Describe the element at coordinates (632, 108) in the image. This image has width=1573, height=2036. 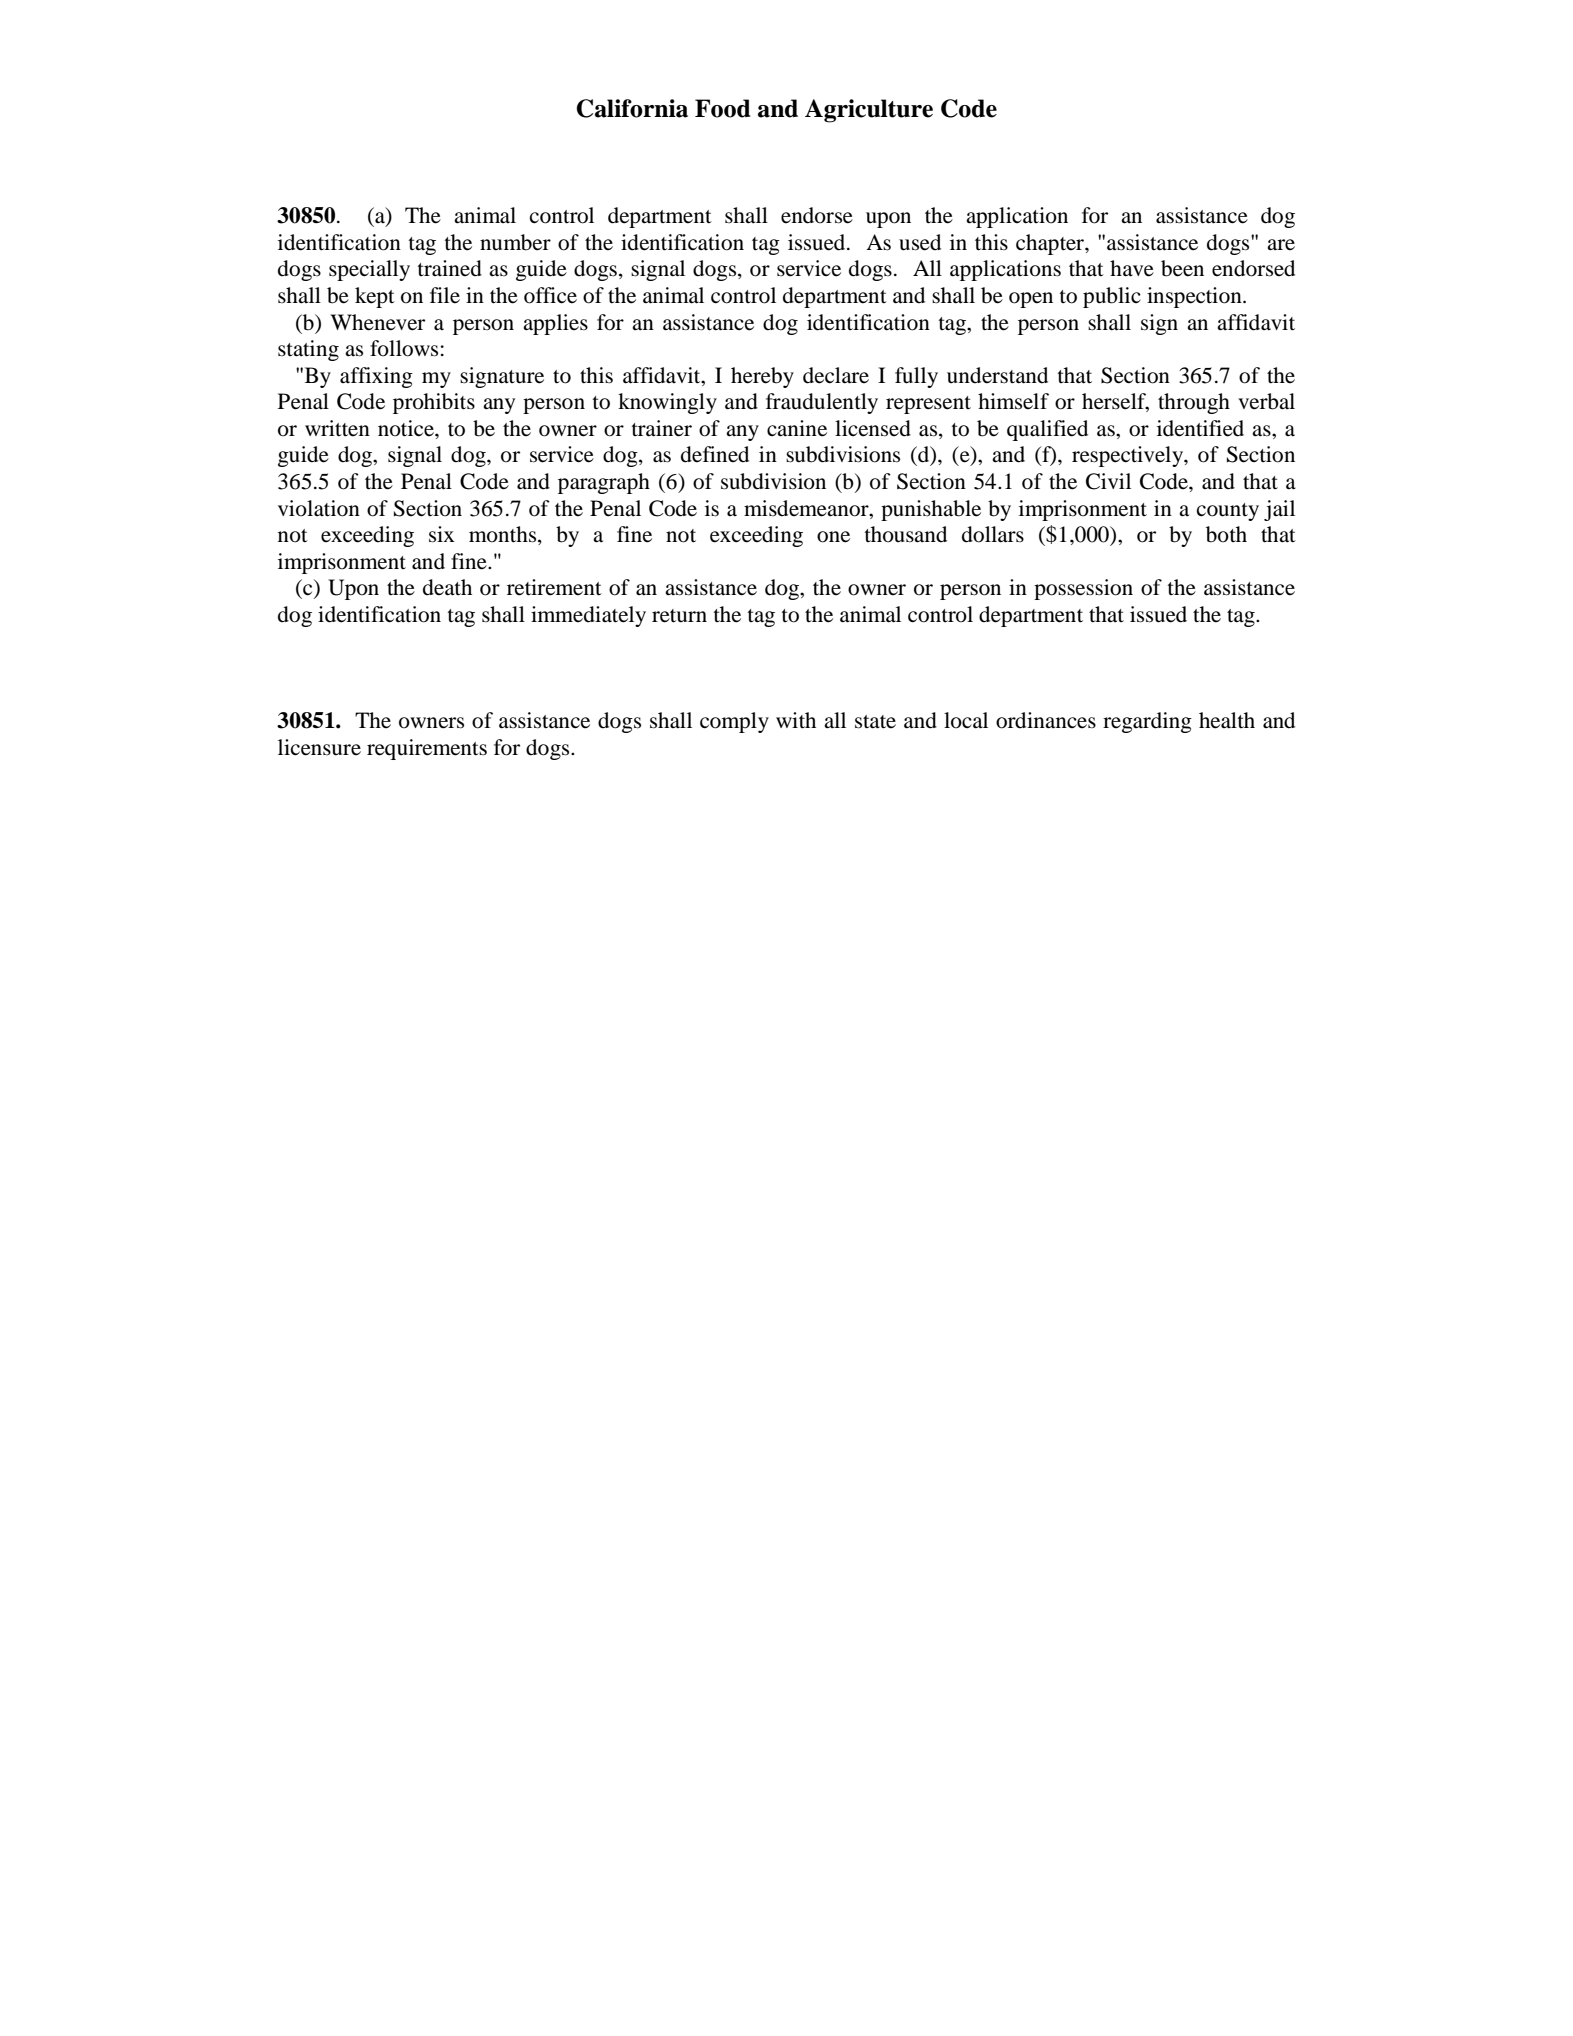
I see `California` at that location.
